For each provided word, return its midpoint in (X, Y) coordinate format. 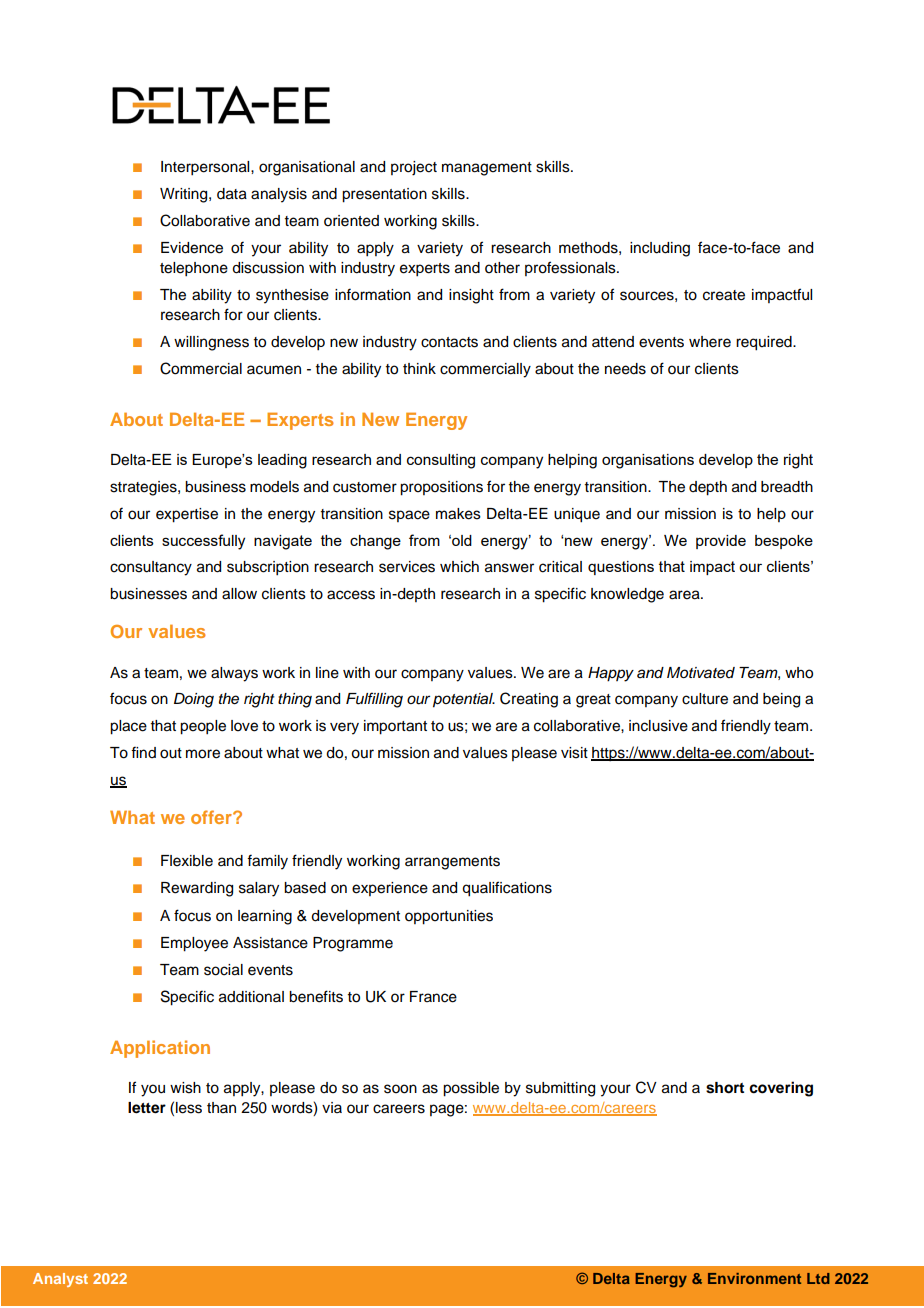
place (128, 727)
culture (705, 699)
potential (464, 700)
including (660, 249)
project (414, 168)
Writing (185, 195)
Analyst (60, 1280)
